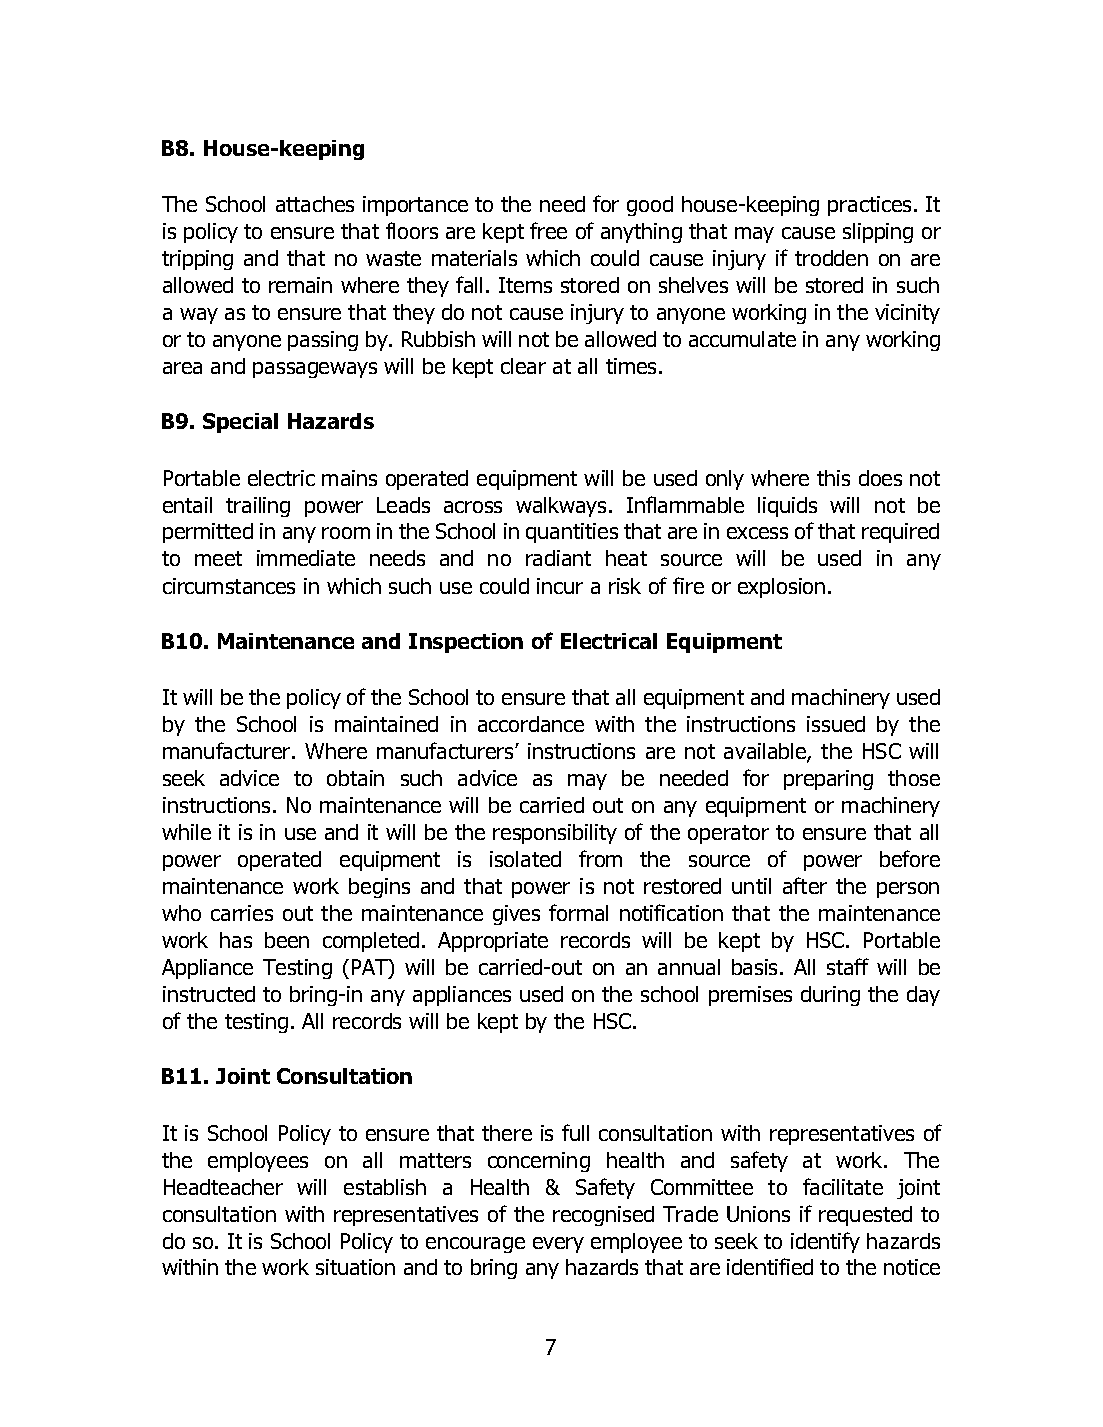 Image resolution: width=1103 pixels, height=1427 pixels. What do you see at coordinates (315, 204) in the document?
I see `attaches` at bounding box center [315, 204].
